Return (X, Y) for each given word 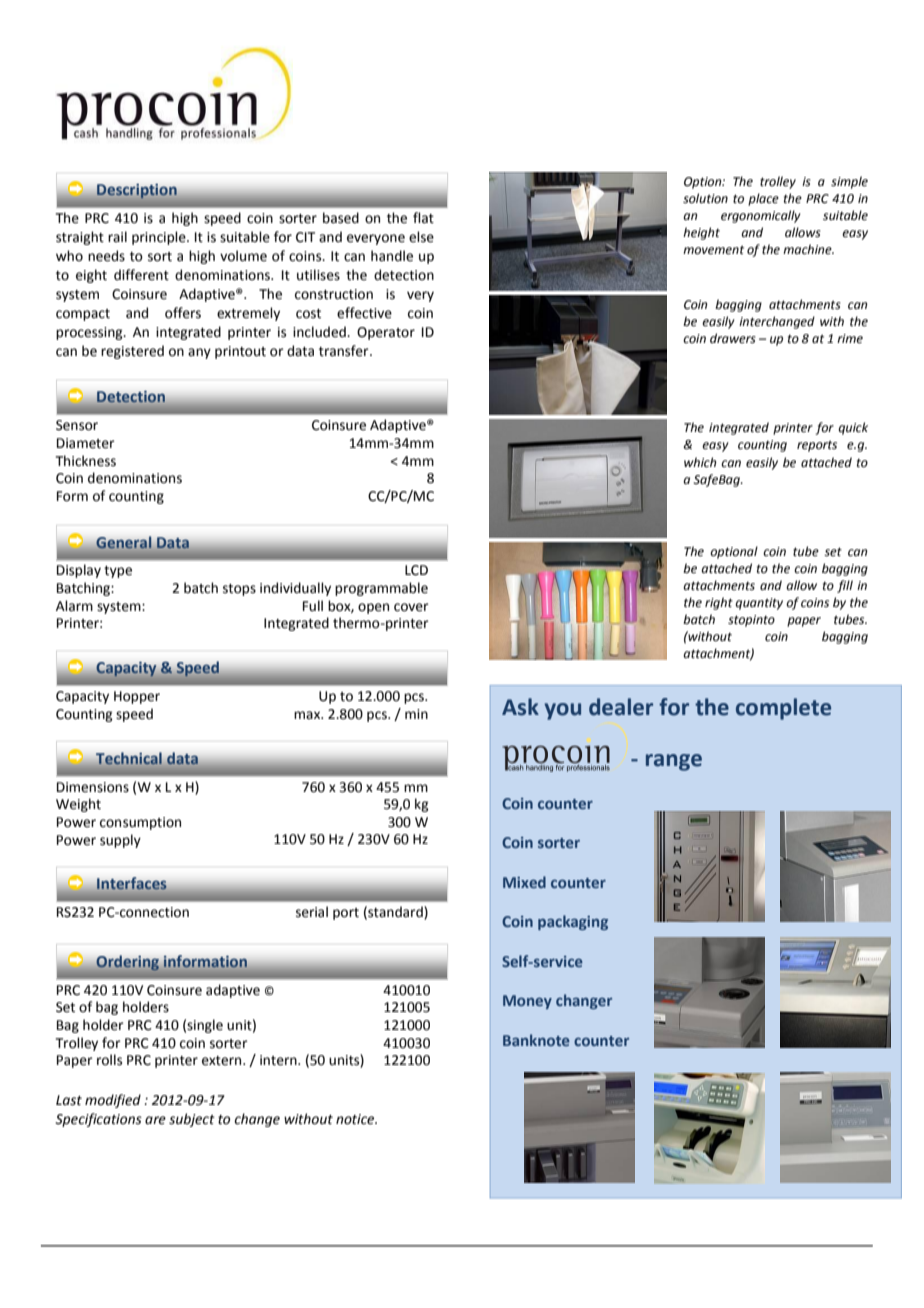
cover (411, 607)
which (700, 462)
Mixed (524, 882)
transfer (345, 351)
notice (356, 1119)
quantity (759, 604)
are (155, 1120)
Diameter (86, 443)
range (674, 762)
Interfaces (132, 883)
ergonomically (761, 216)
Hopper (137, 697)
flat (423, 218)
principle (160, 238)
